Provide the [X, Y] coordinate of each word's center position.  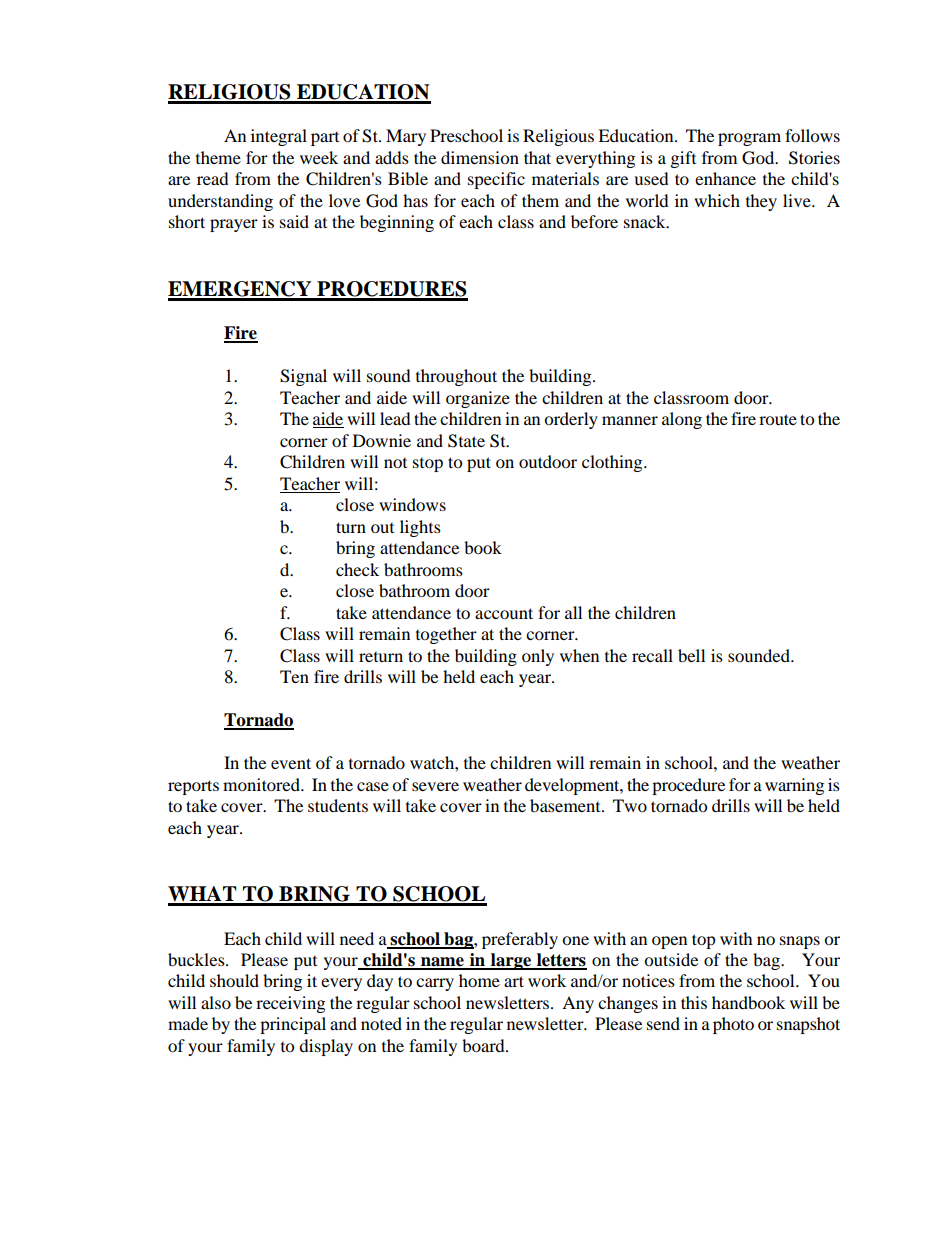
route [778, 419]
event [291, 763]
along [682, 420]
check [357, 569]
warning [794, 786]
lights [420, 528]
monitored [262, 784]
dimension [480, 157]
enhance [725, 178]
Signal [303, 377]
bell [691, 655]
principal [293, 1025]
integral [279, 137]
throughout [456, 377]
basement [566, 805]
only [538, 657]
